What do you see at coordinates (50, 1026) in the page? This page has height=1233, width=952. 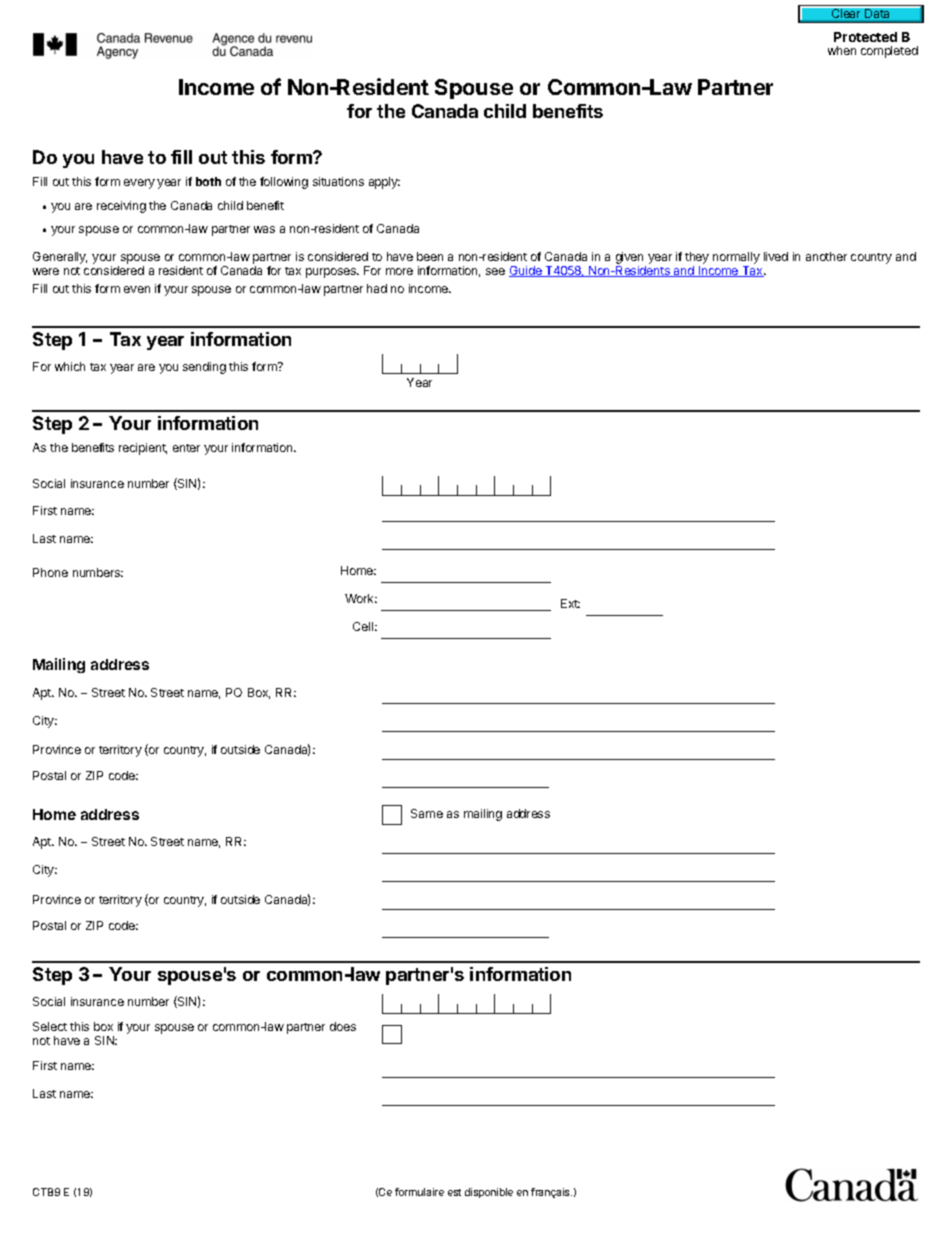 I see `Select` at bounding box center [50, 1026].
